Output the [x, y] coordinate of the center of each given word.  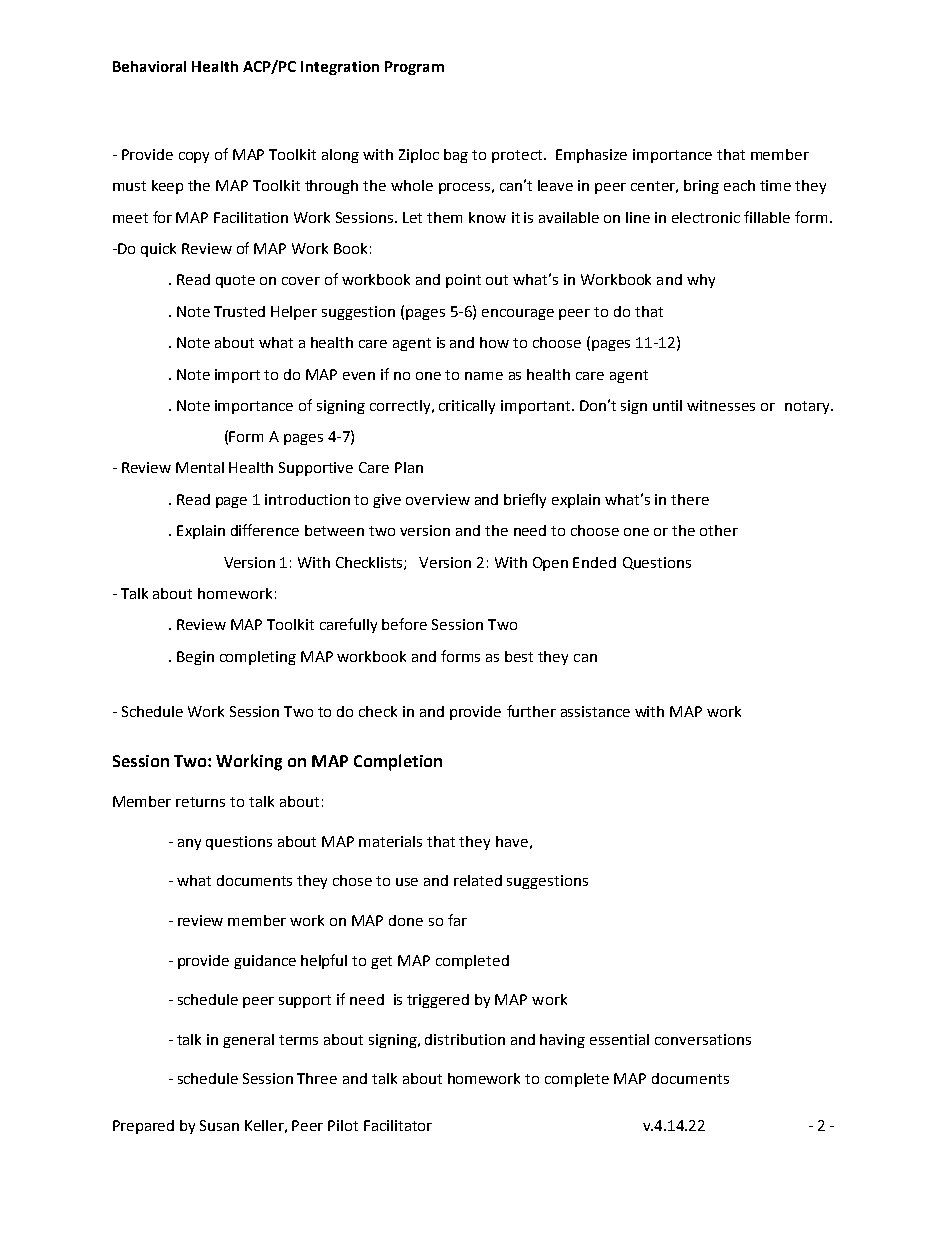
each [739, 185]
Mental [200, 467]
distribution [465, 1039]
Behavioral [149, 66]
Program [414, 68]
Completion [398, 762]
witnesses [721, 405]
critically [467, 407]
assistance [595, 711]
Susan [219, 1125]
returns [200, 802]
